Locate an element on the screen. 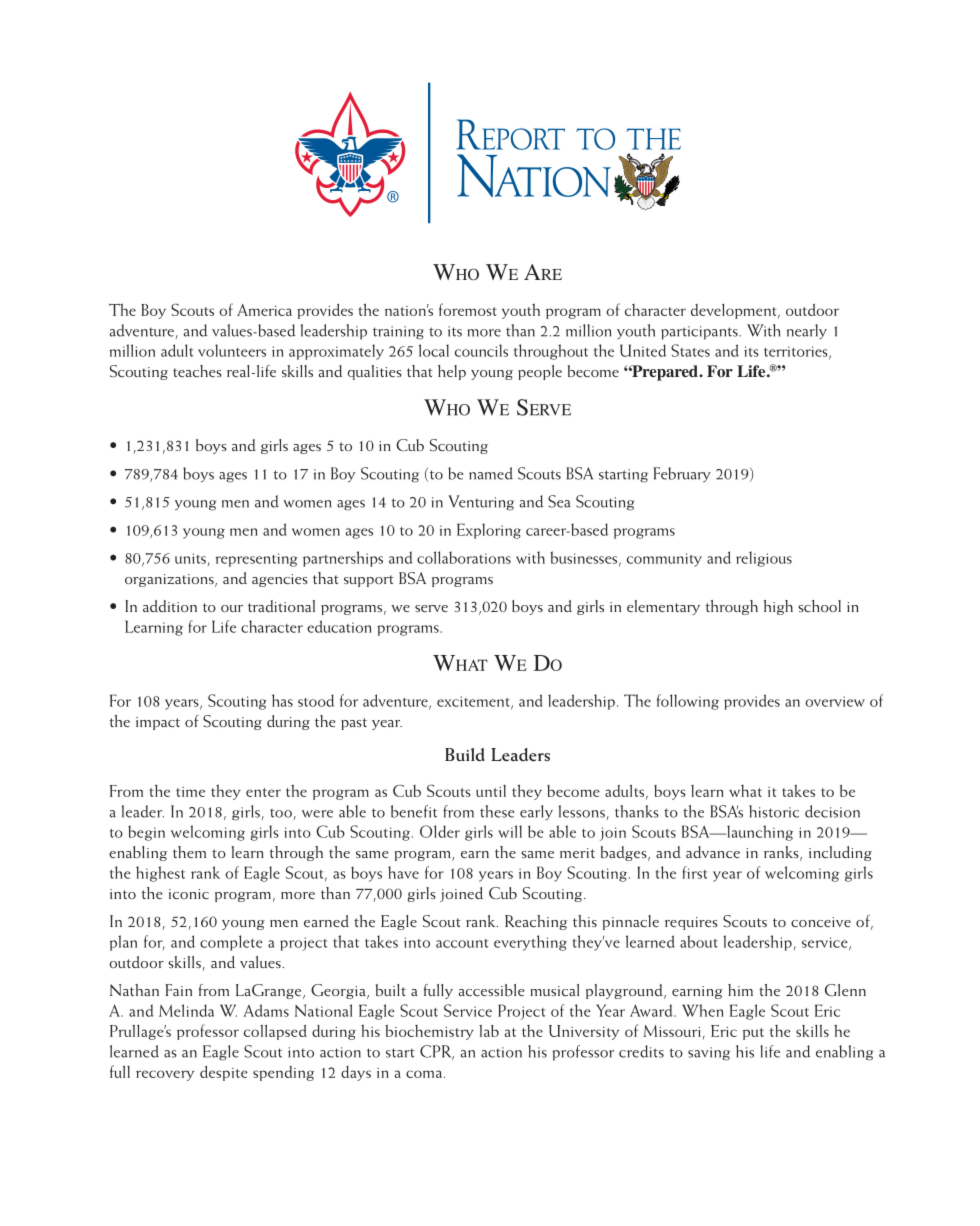  volunteers is located at coordinates (232, 350).
